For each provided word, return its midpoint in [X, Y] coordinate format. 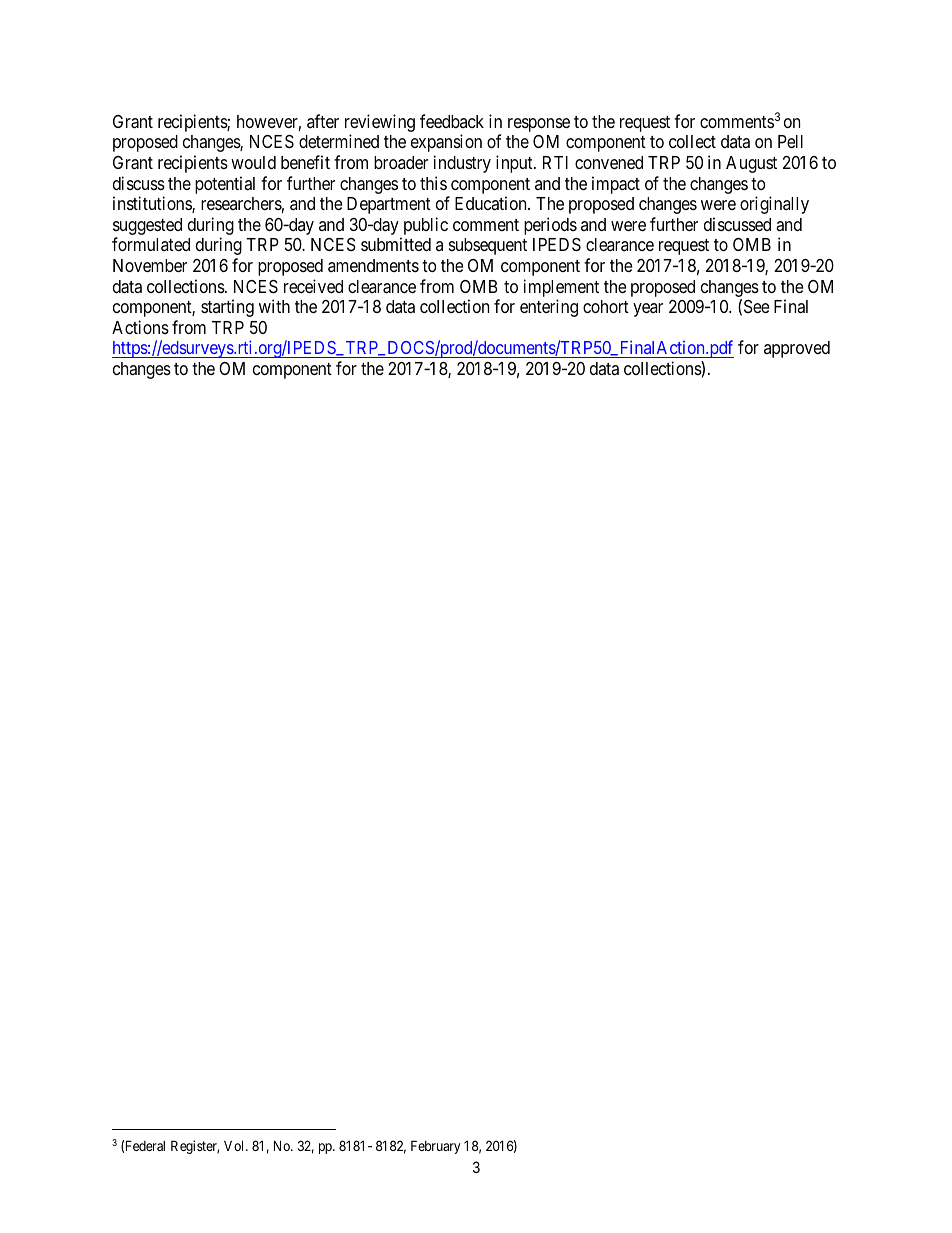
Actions [140, 327]
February [435, 1147]
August [751, 164]
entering [549, 308]
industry [462, 164]
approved [797, 349]
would [253, 162]
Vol [235, 1145]
